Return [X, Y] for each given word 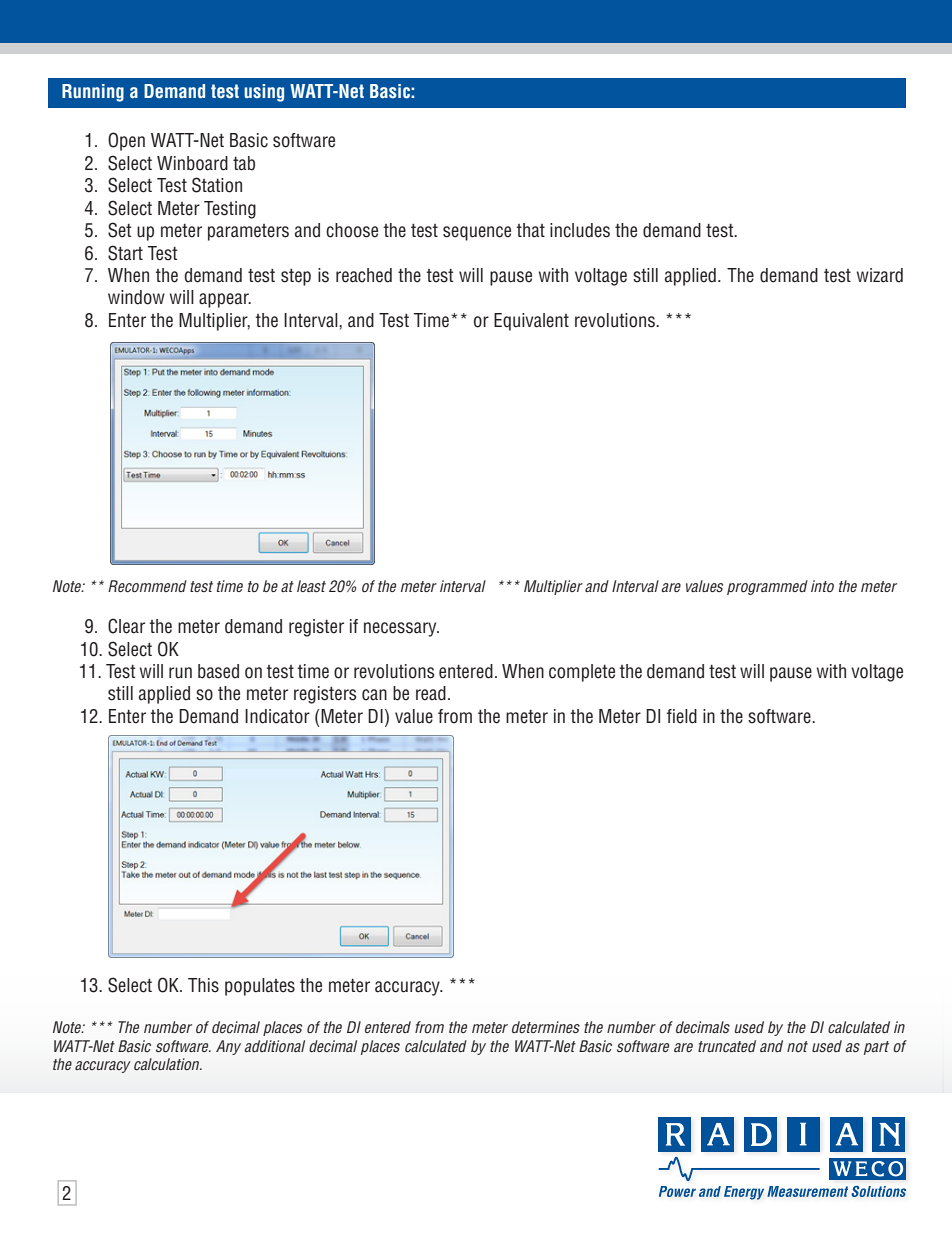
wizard [880, 275]
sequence [477, 233]
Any [228, 1047]
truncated [727, 1046]
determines [546, 1027]
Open [126, 141]
